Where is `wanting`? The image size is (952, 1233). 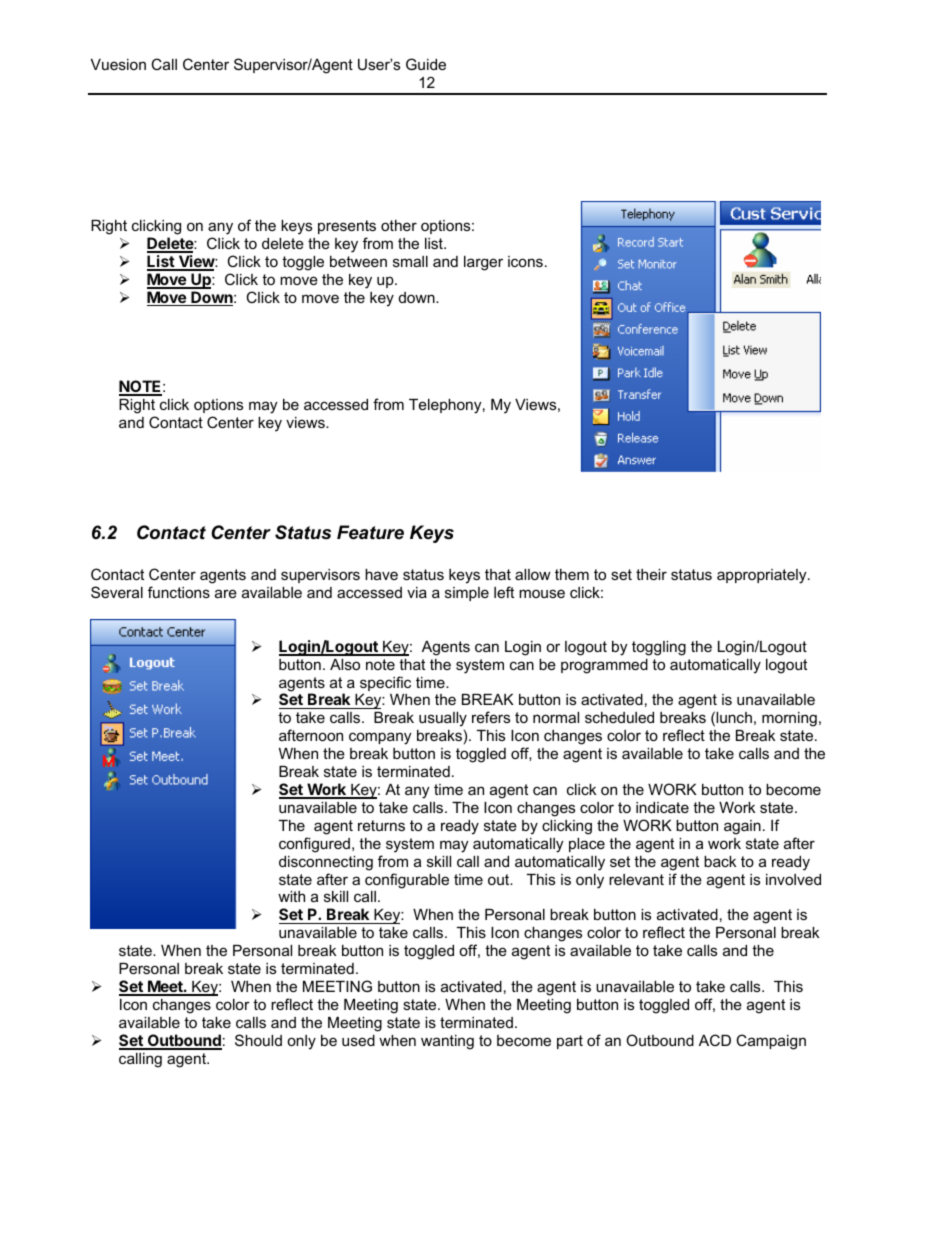 wanting is located at coordinates (447, 1042).
